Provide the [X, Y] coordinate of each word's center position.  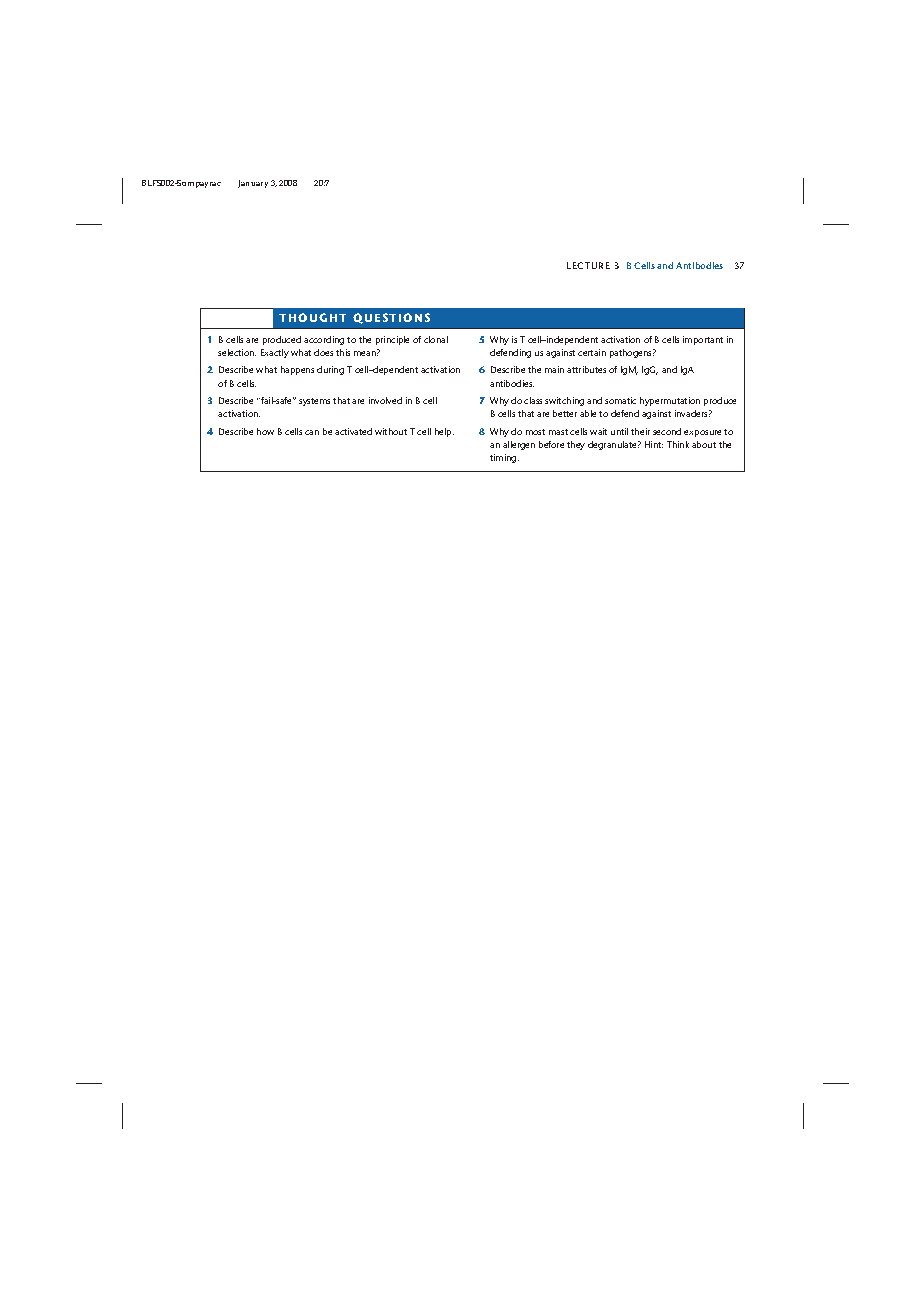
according [324, 340]
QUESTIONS [391, 318]
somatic [620, 400]
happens [297, 370]
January [253, 184]
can [312, 432]
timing [504, 458]
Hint [654, 444]
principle [392, 340]
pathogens [632, 353]
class [533, 400]
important [703, 340]
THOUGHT [312, 317]
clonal [436, 339]
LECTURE [588, 265]
